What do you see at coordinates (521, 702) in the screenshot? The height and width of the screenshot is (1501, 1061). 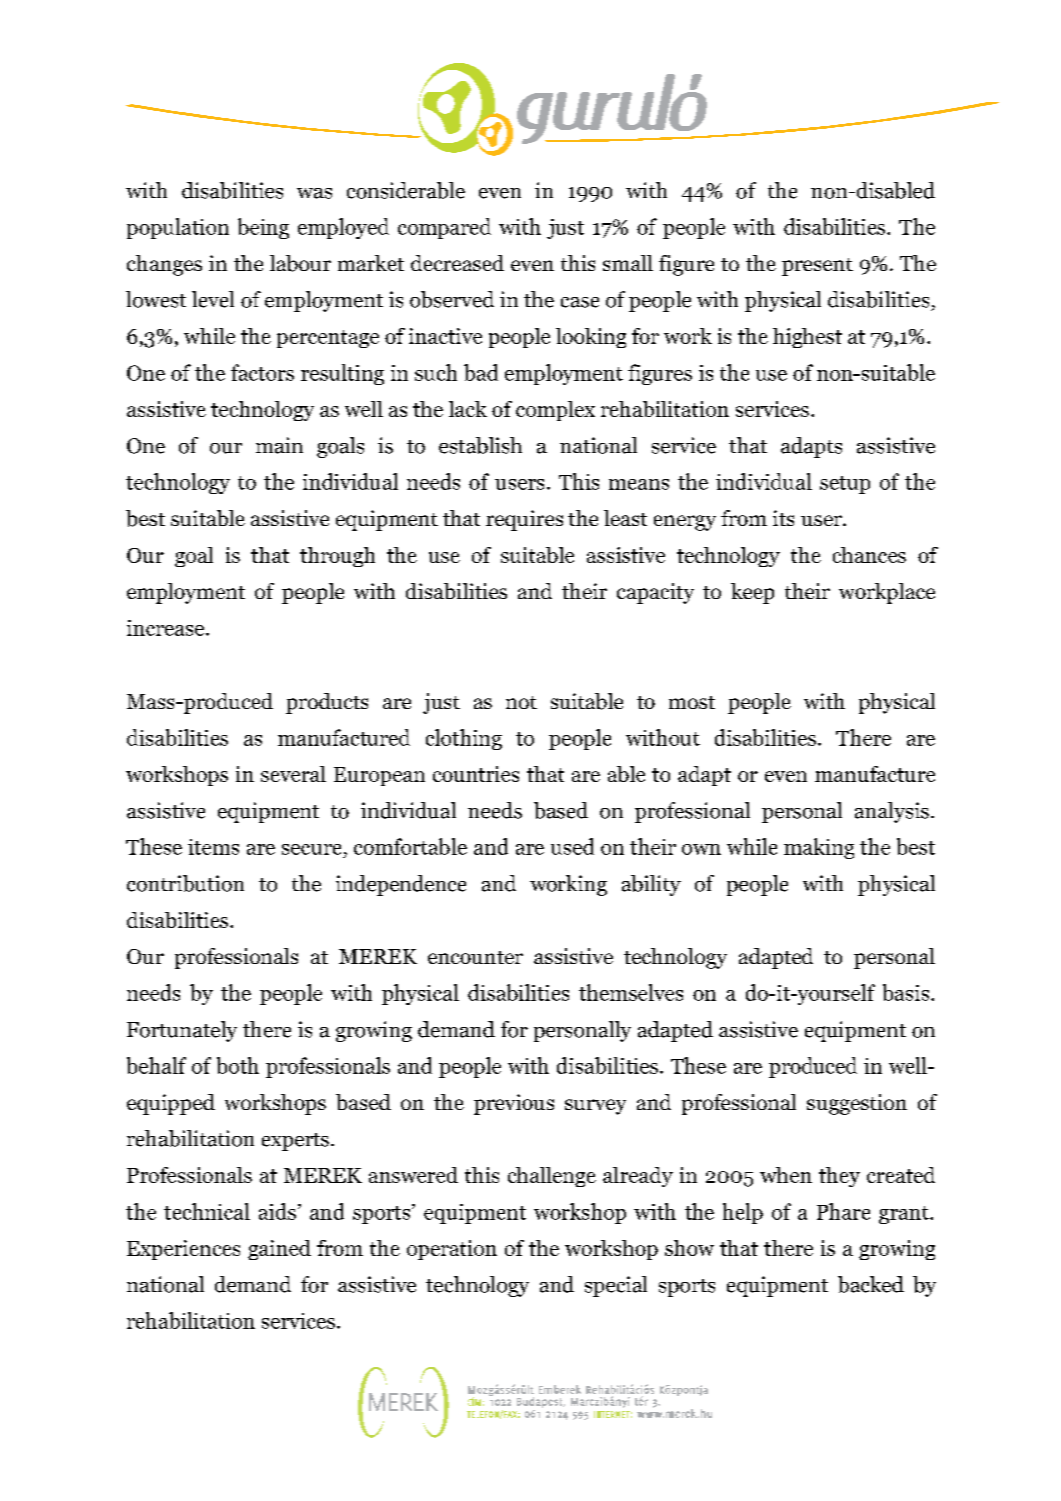 I see `not` at bounding box center [521, 702].
